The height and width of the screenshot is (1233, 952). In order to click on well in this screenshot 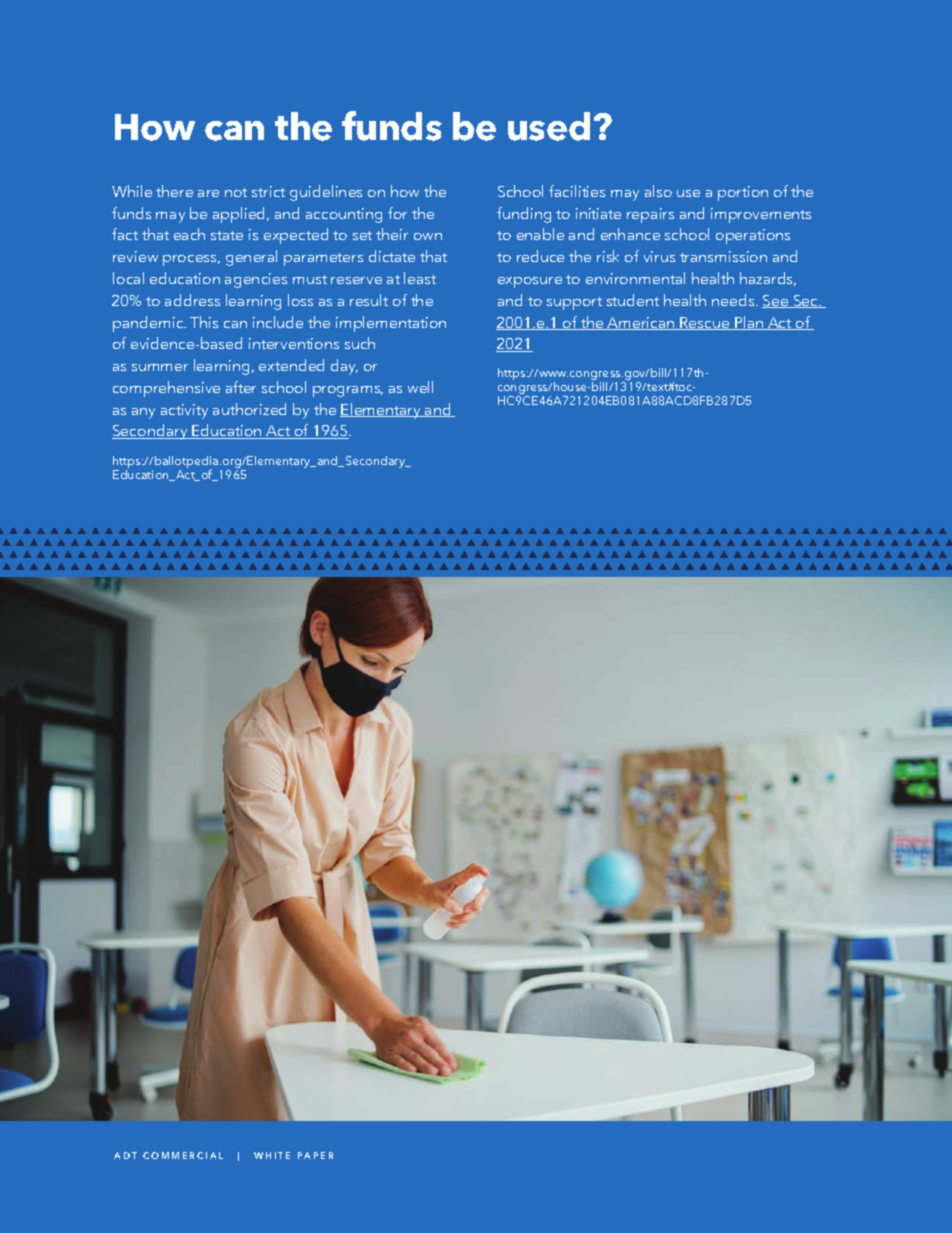, I will do `click(420, 387)`.
